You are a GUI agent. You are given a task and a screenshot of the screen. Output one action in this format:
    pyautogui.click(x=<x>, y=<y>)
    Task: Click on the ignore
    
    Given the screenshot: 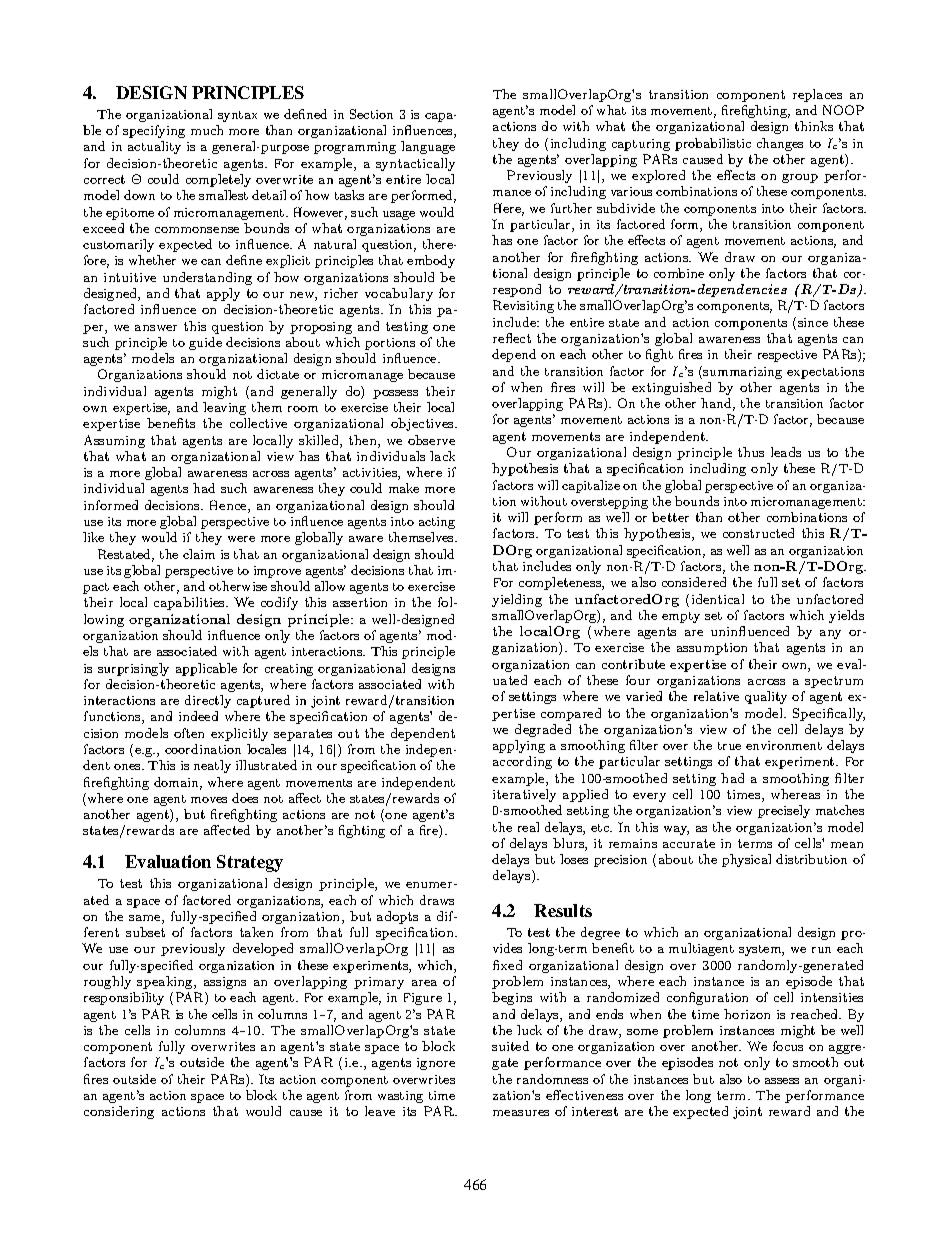 What is the action you would take?
    pyautogui.click(x=436, y=1064)
